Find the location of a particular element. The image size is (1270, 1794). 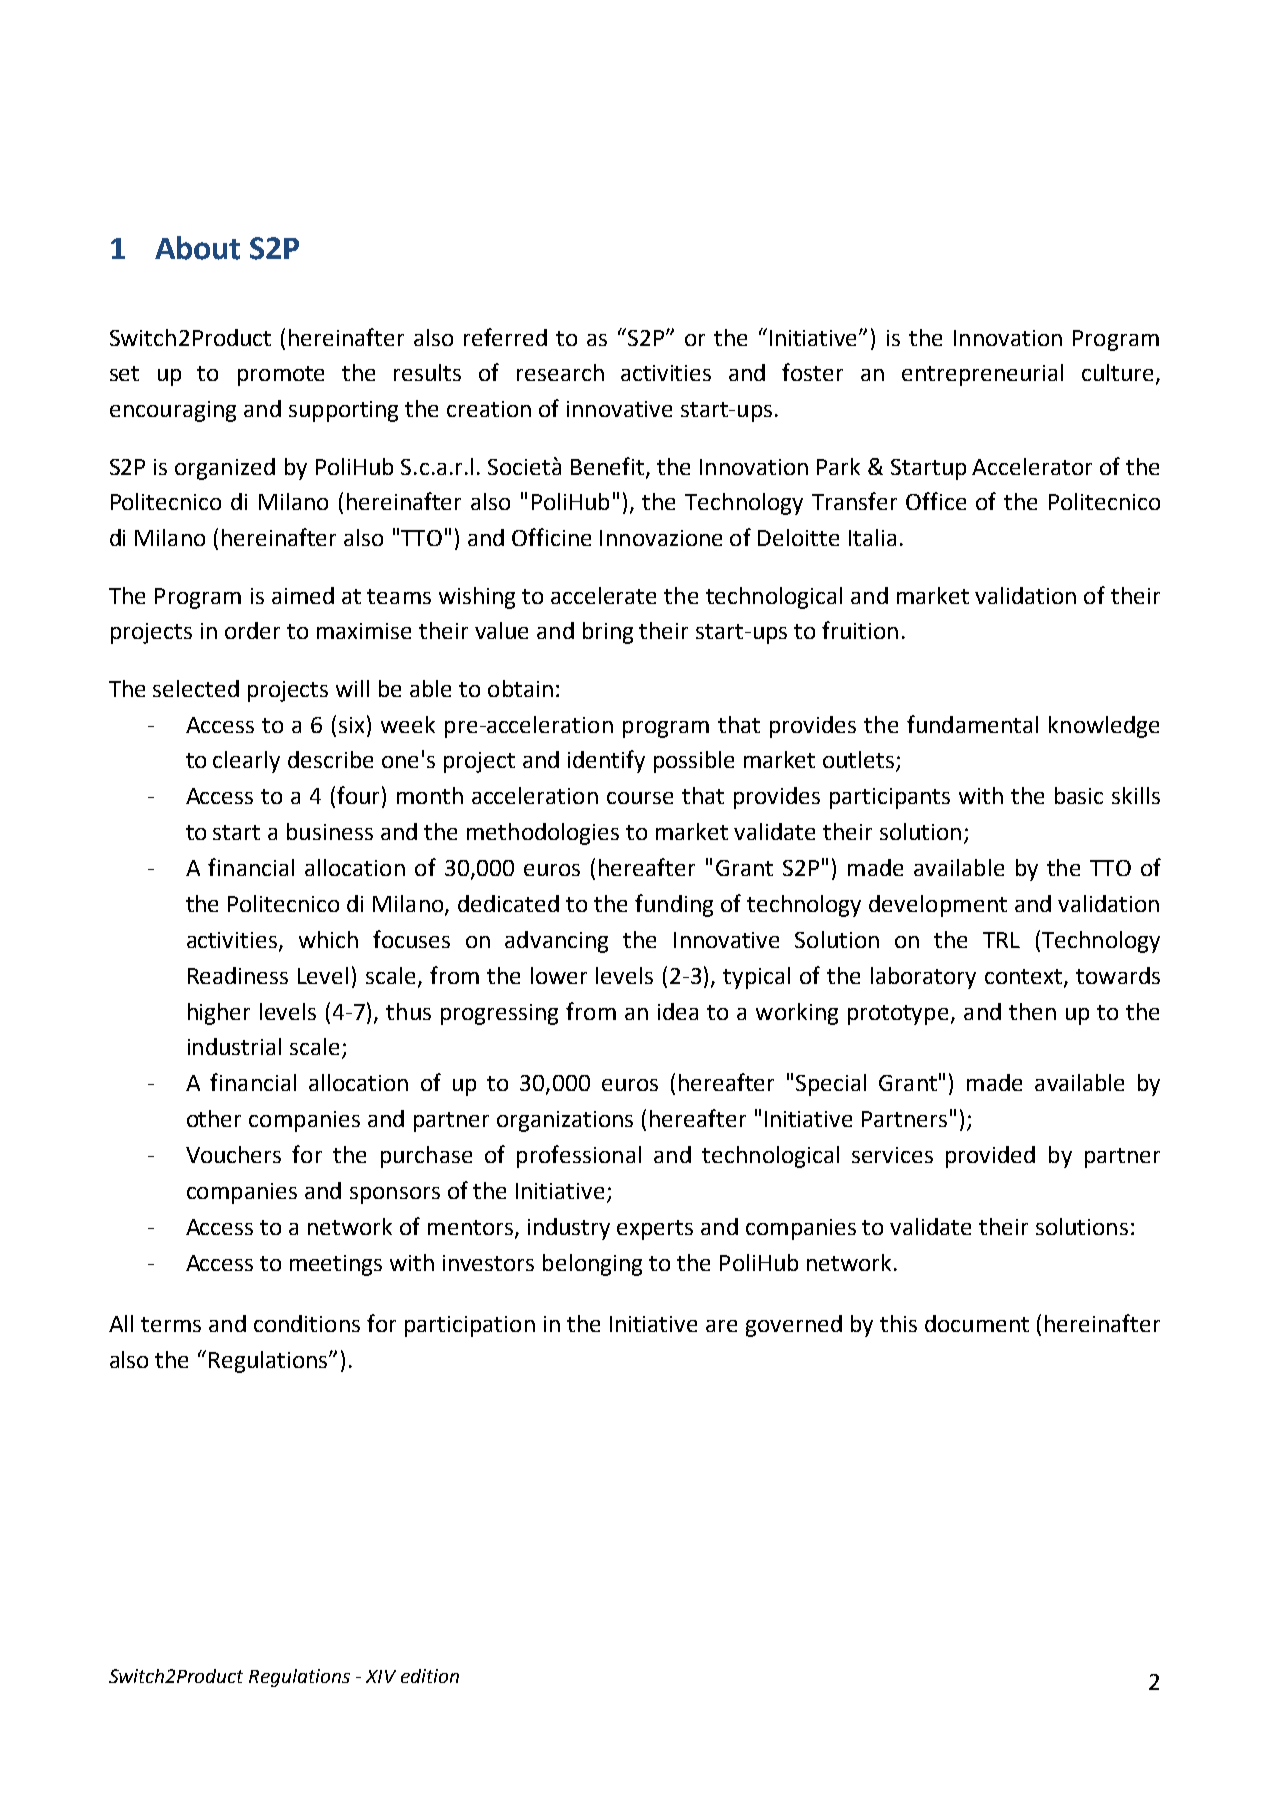

research is located at coordinates (560, 372).
